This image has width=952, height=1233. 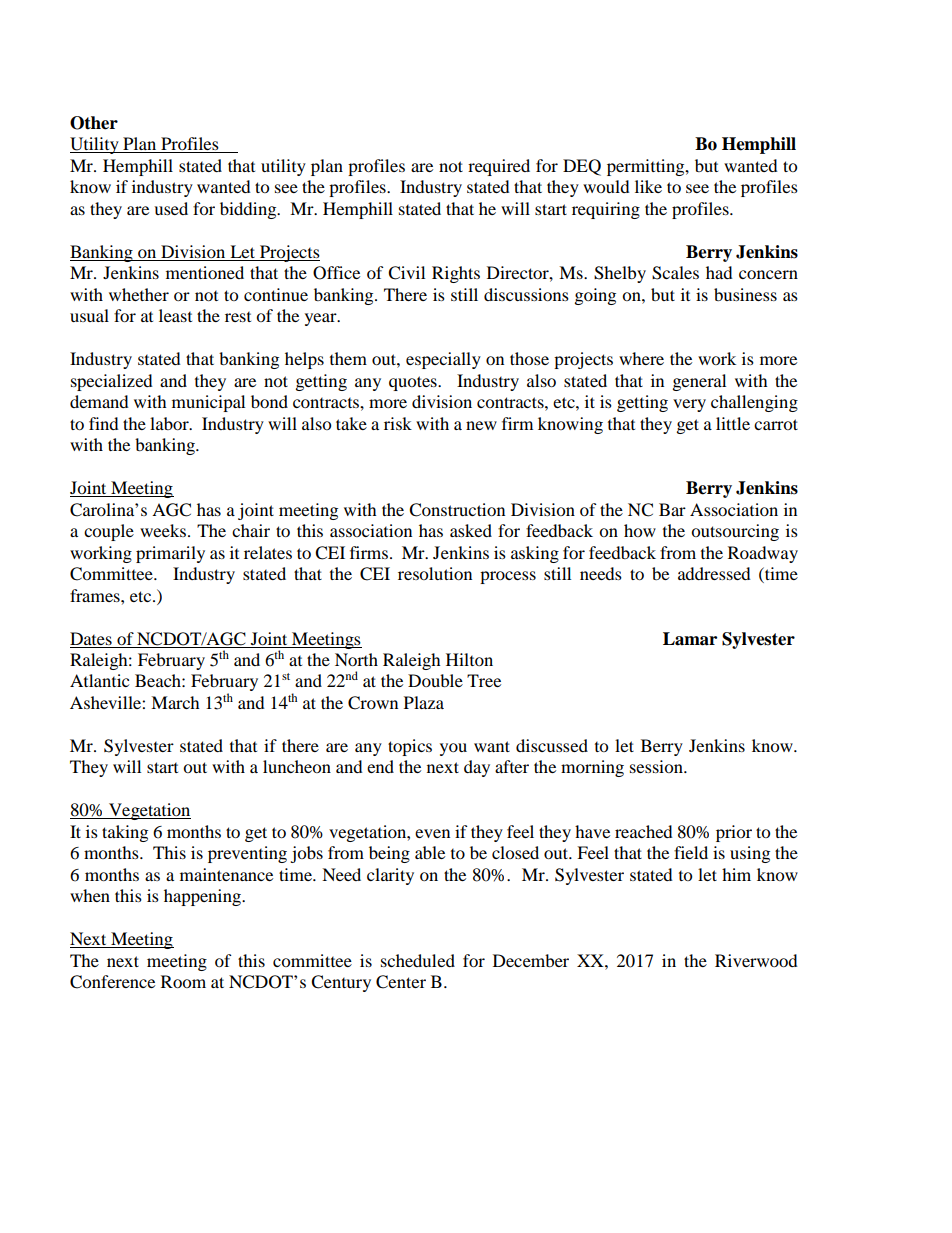 What do you see at coordinates (125, 833) in the image?
I see `taking` at bounding box center [125, 833].
